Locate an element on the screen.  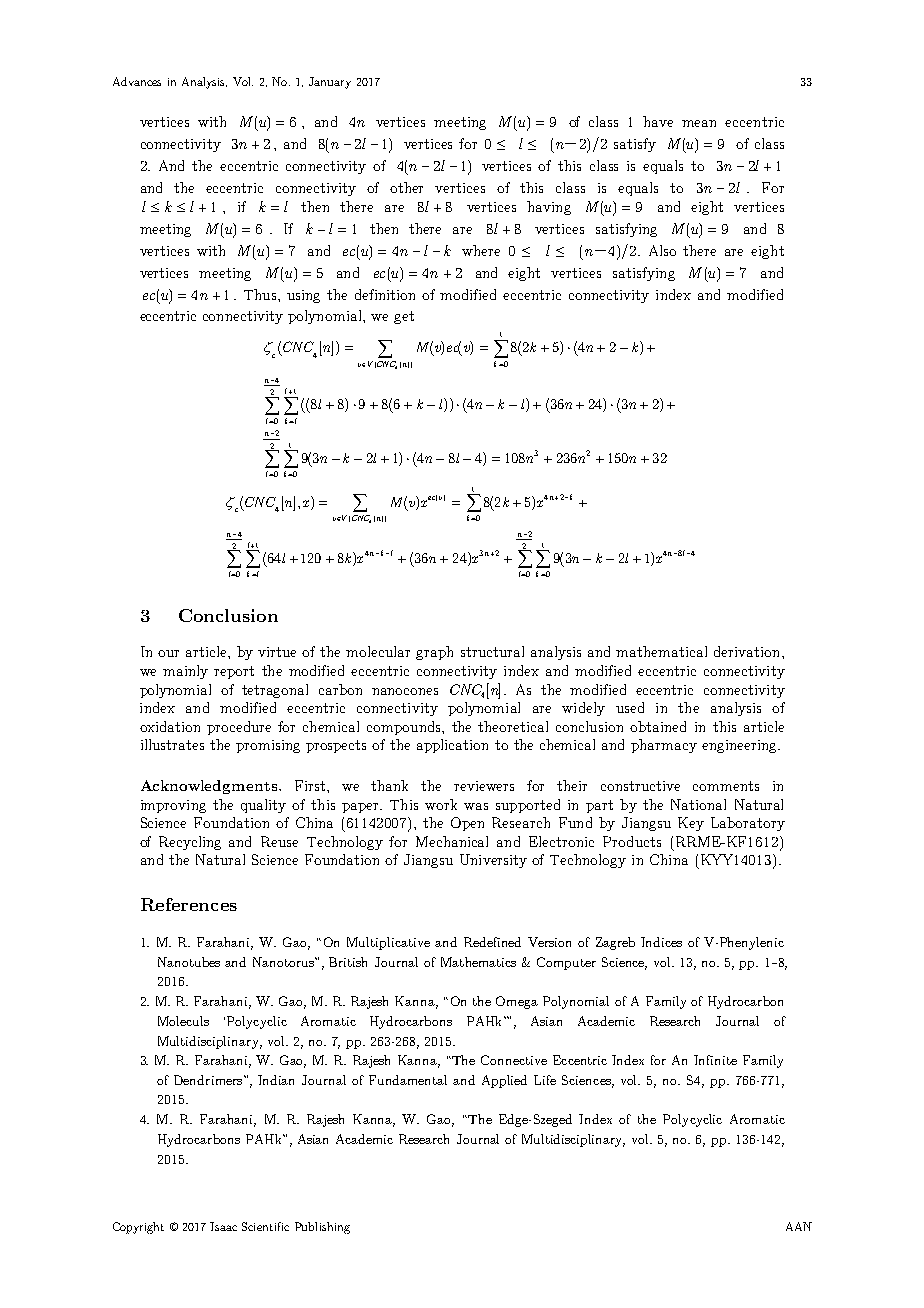
Advances is located at coordinates (137, 81).
